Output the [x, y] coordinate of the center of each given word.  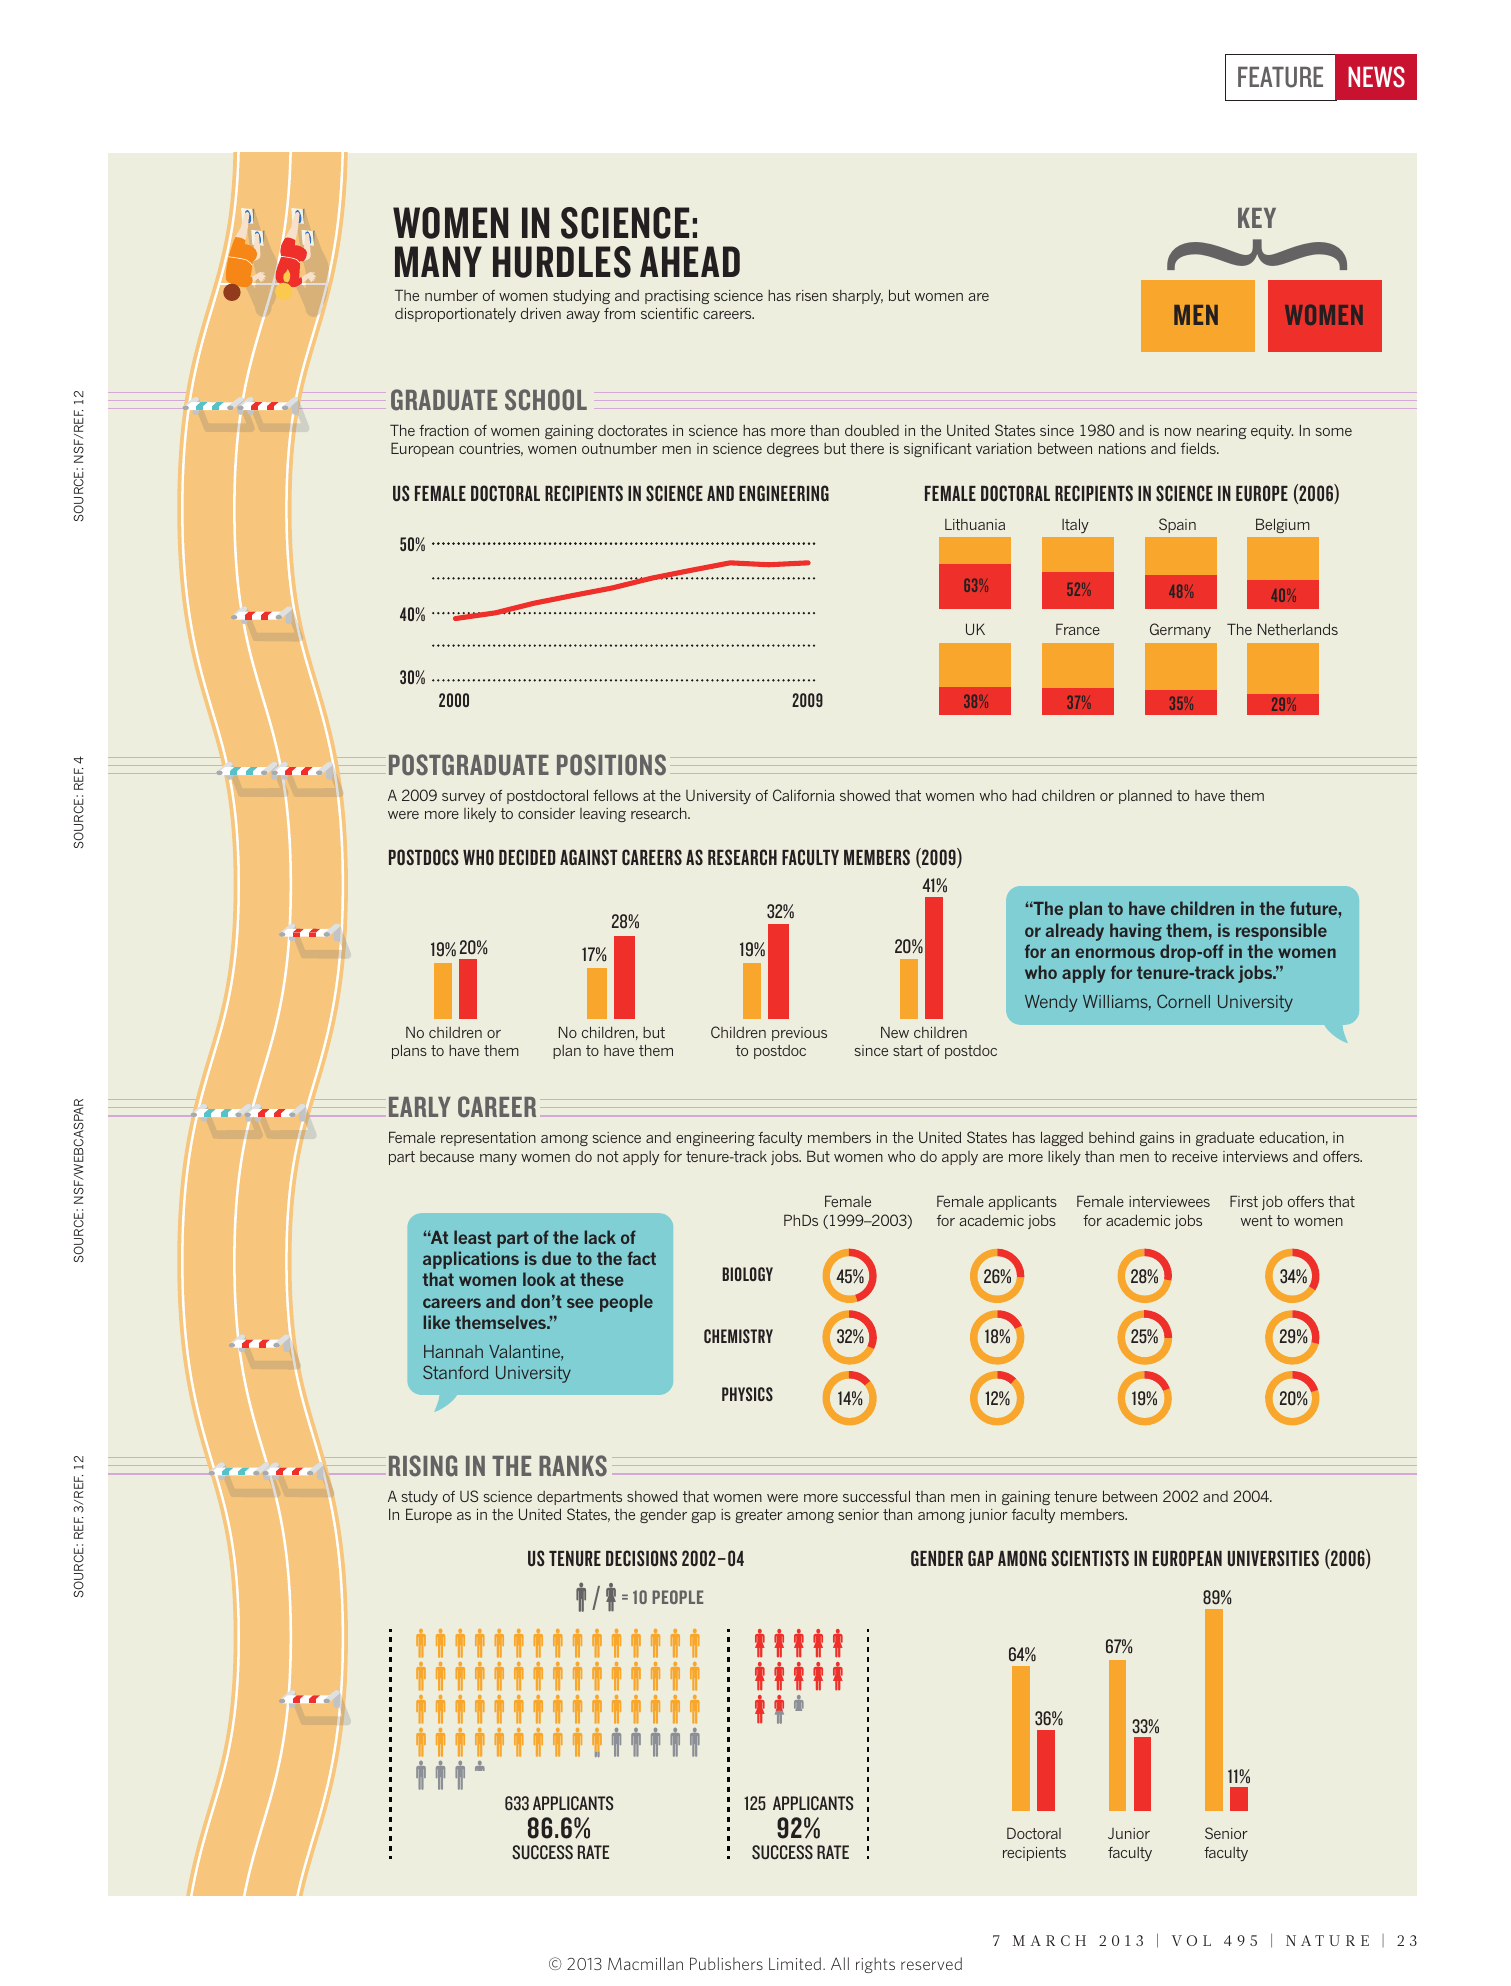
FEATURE [1280, 77]
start [908, 1050]
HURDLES [562, 262]
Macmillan [645, 1963]
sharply [858, 297]
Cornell [1183, 1001]
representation [488, 1139]
